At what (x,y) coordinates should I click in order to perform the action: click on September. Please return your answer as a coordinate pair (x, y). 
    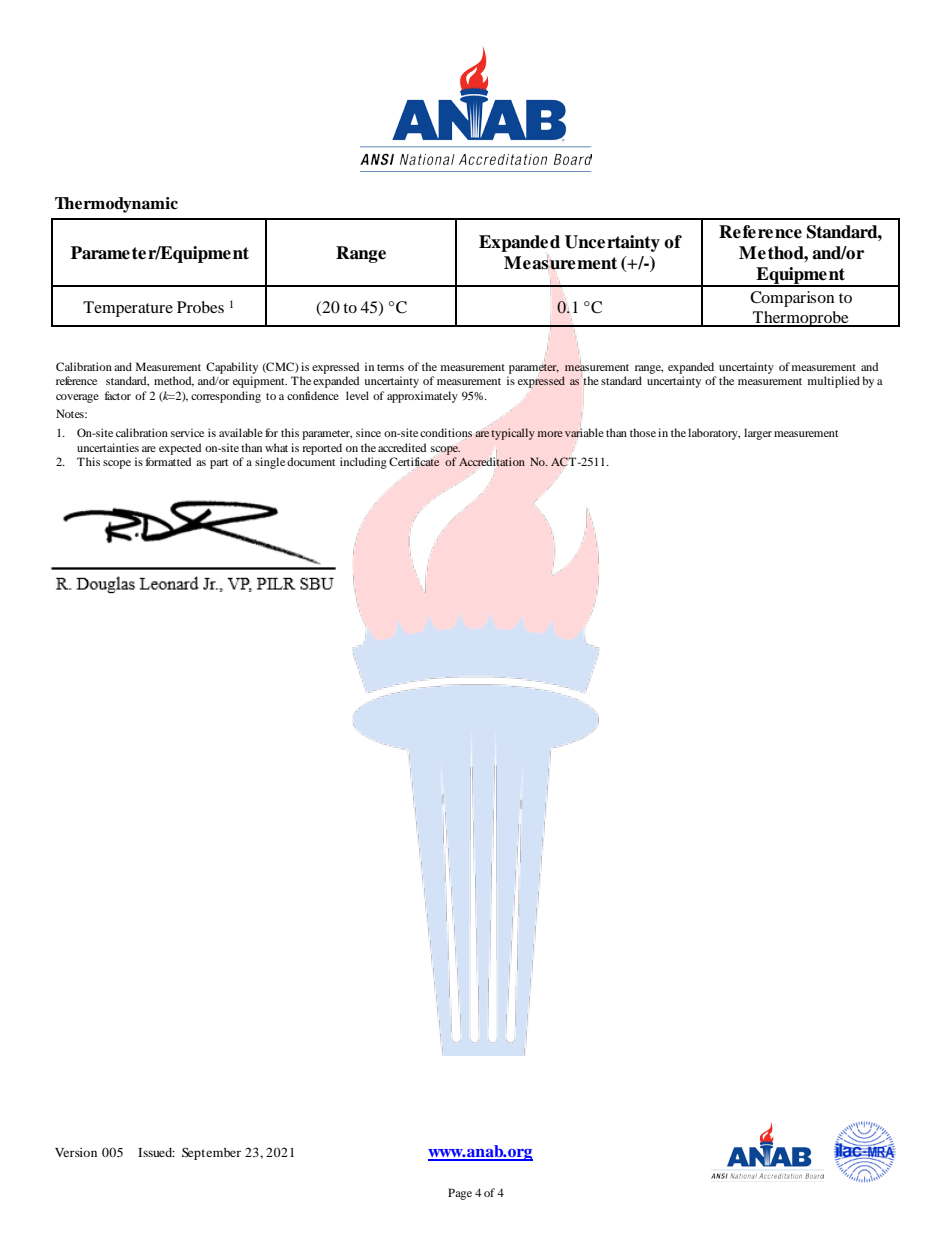
    Looking at the image, I should click on (211, 1153).
